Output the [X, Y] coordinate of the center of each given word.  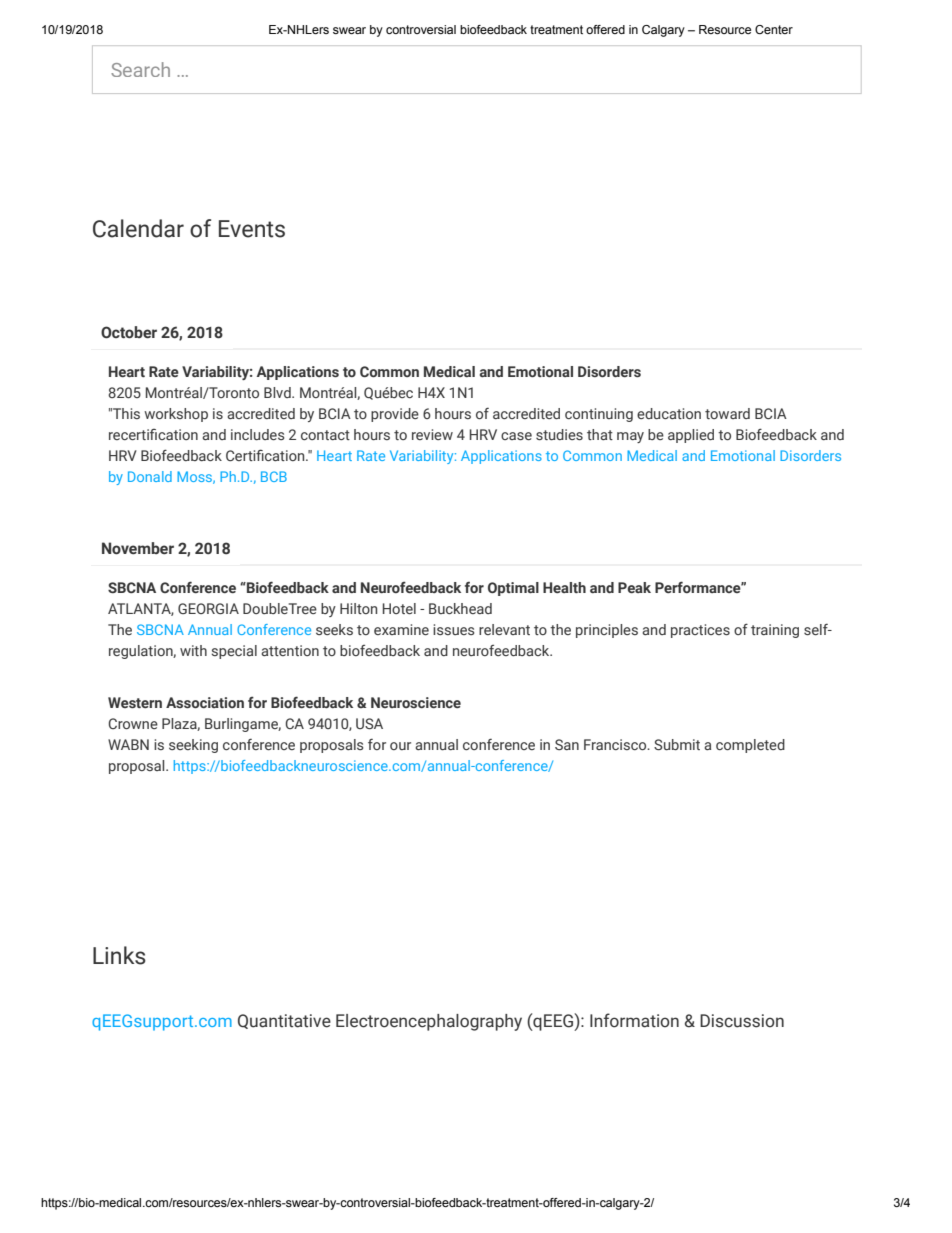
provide [395, 415]
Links [119, 955]
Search [140, 69]
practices [700, 631]
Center [774, 29]
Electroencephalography [429, 1022]
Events [252, 229]
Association [205, 703]
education [669, 413]
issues [453, 629]
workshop [176, 415]
